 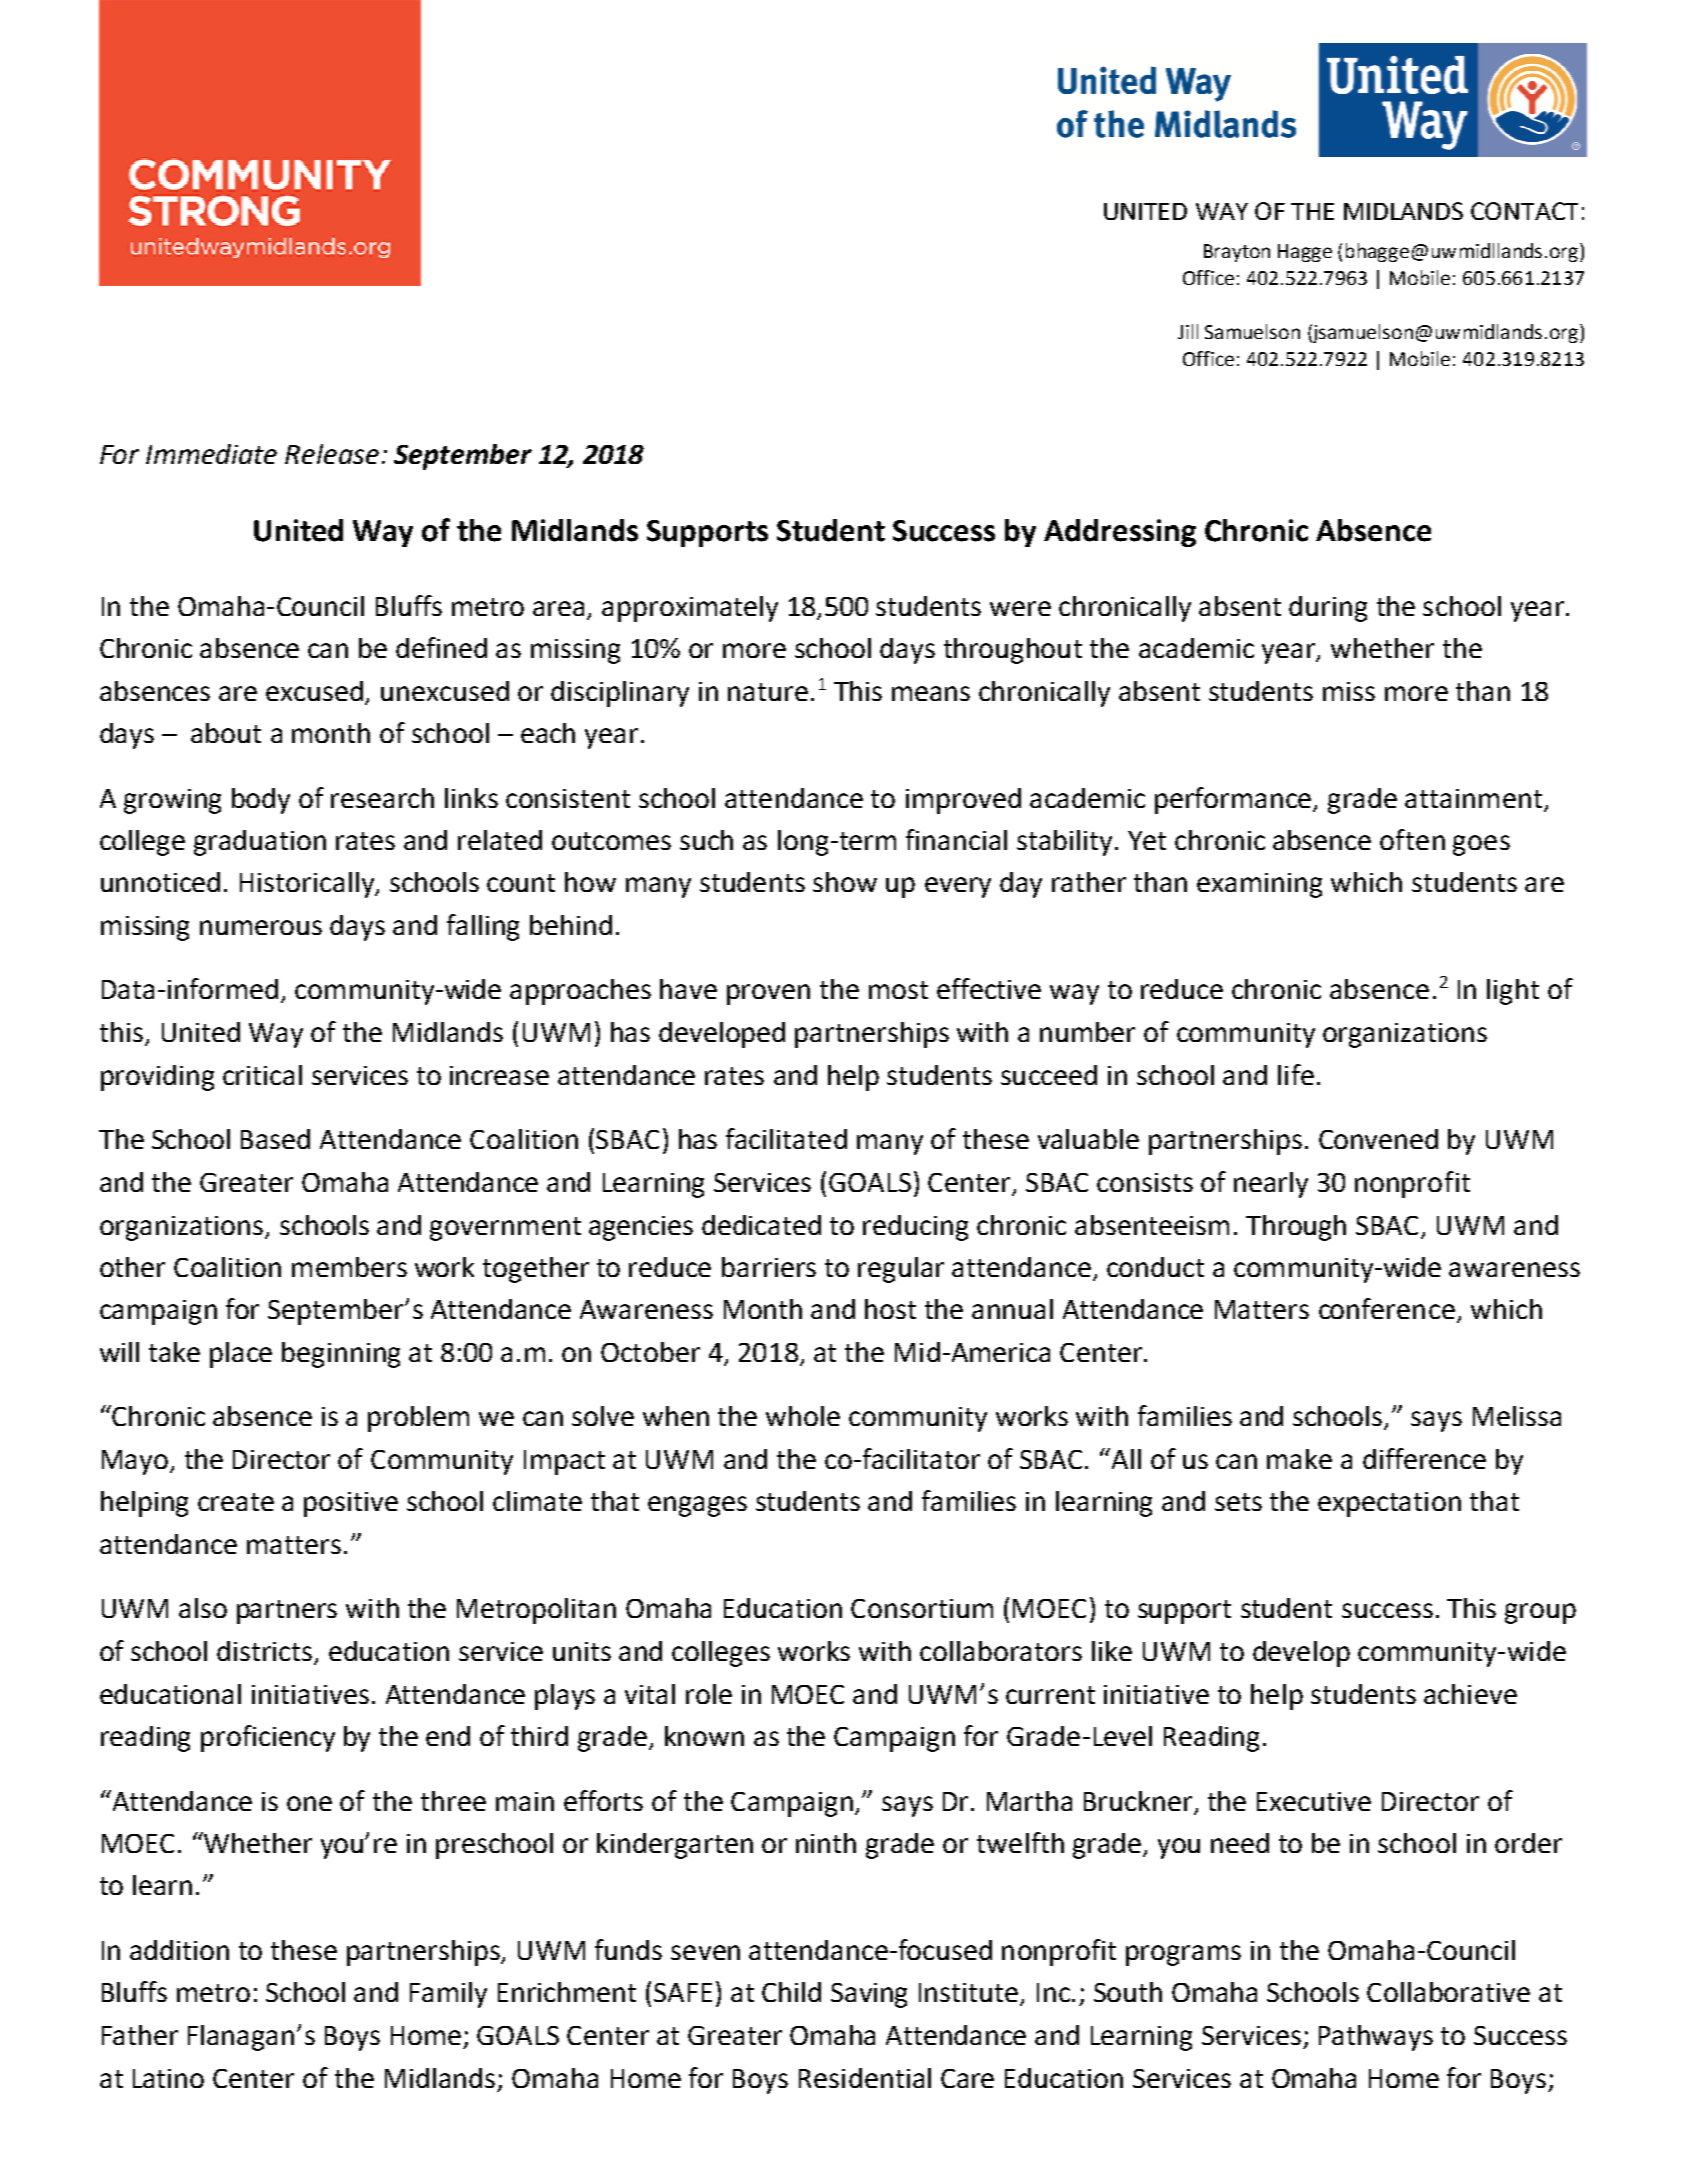 What do you see at coordinates (168, 2078) in the screenshot?
I see `Latino` at bounding box center [168, 2078].
